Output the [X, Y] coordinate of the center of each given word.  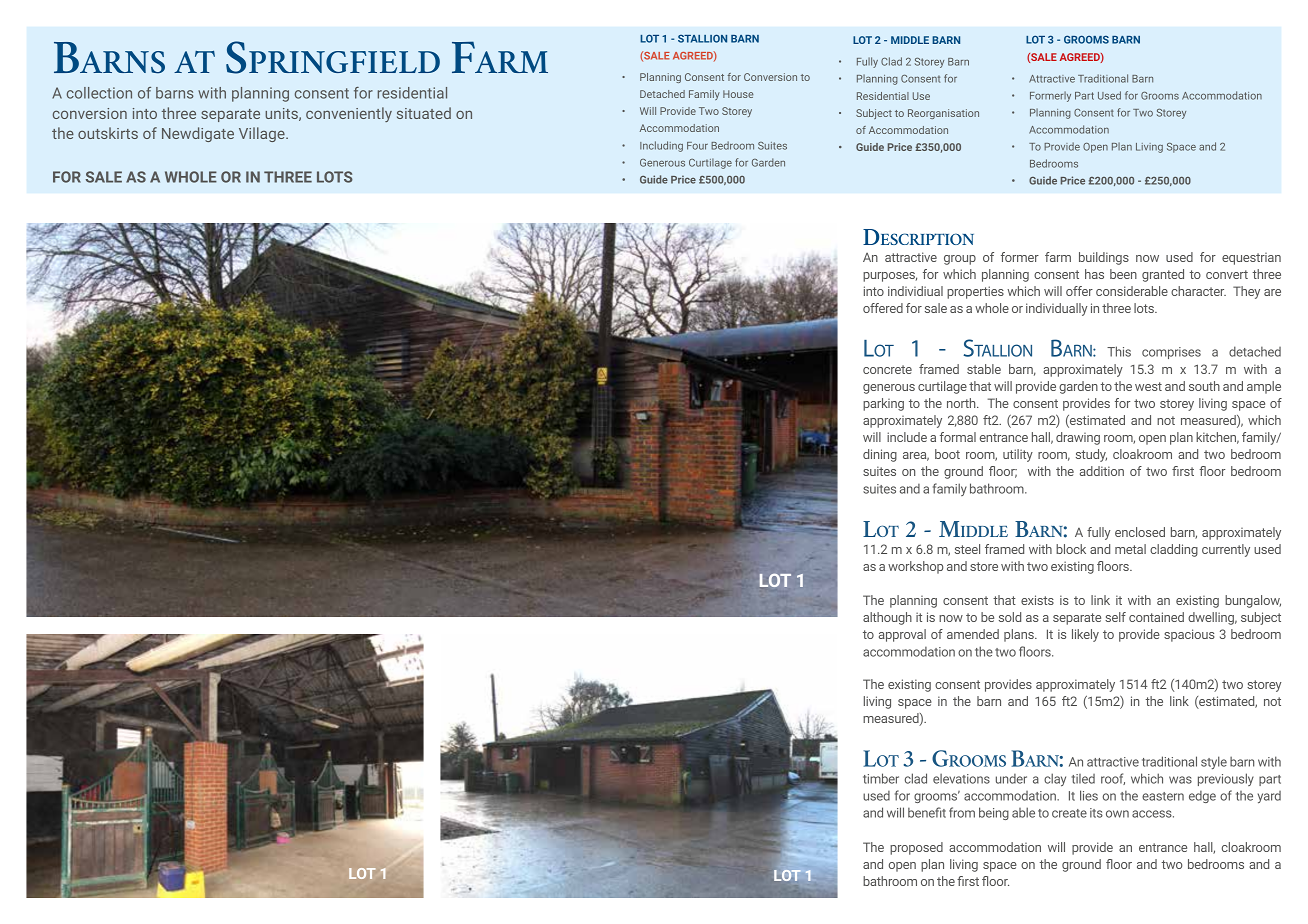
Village [263, 134]
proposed [916, 848]
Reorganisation [943, 114]
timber [881, 778]
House [738, 94]
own [1117, 814]
